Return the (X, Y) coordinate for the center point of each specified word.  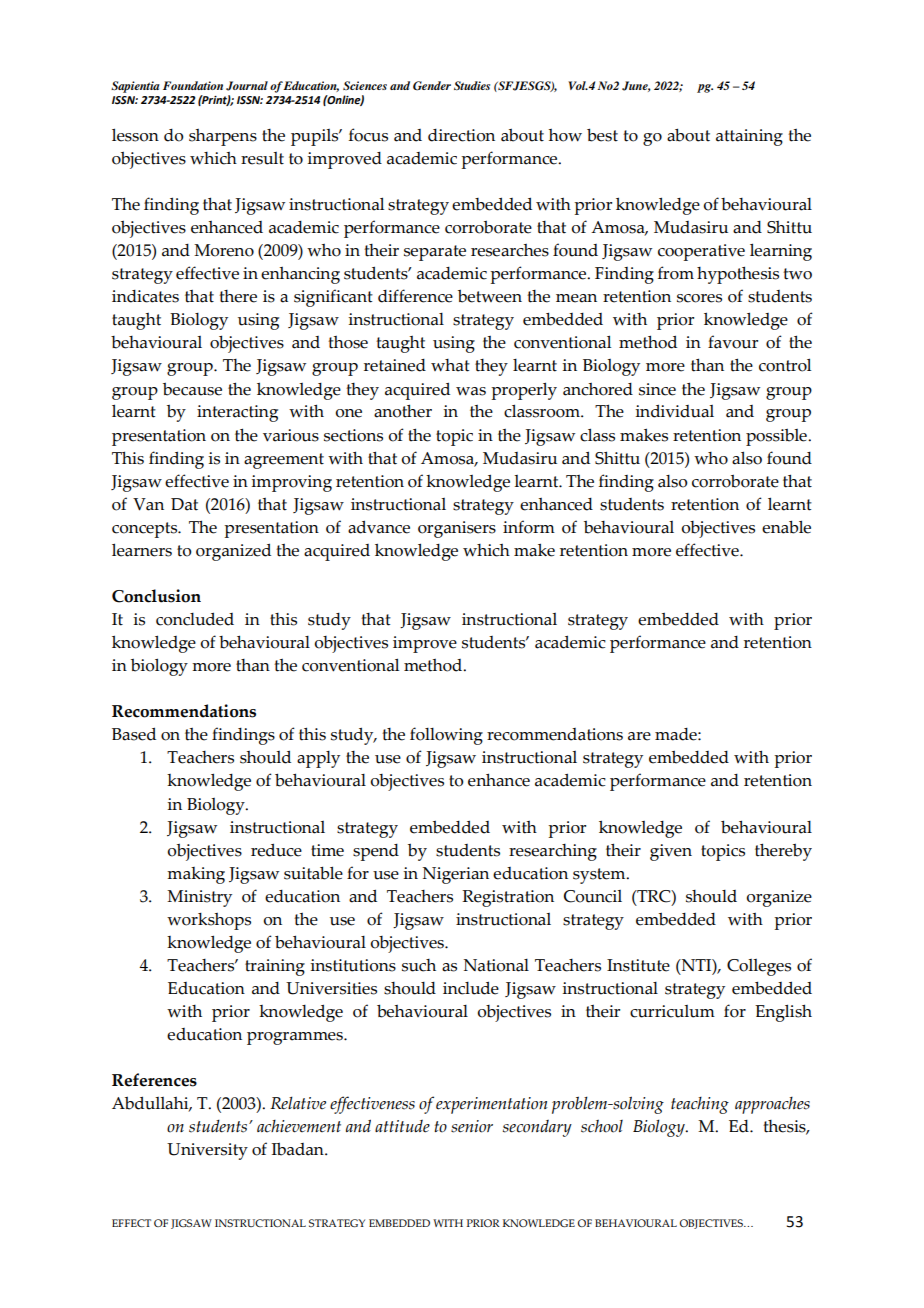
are (639, 736)
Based (134, 734)
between (490, 296)
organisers (457, 529)
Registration (508, 898)
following (446, 736)
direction (461, 135)
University (207, 1151)
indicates (145, 296)
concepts (146, 530)
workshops (209, 921)
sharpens (223, 137)
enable (786, 527)
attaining (749, 137)
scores (699, 298)
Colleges (759, 967)
